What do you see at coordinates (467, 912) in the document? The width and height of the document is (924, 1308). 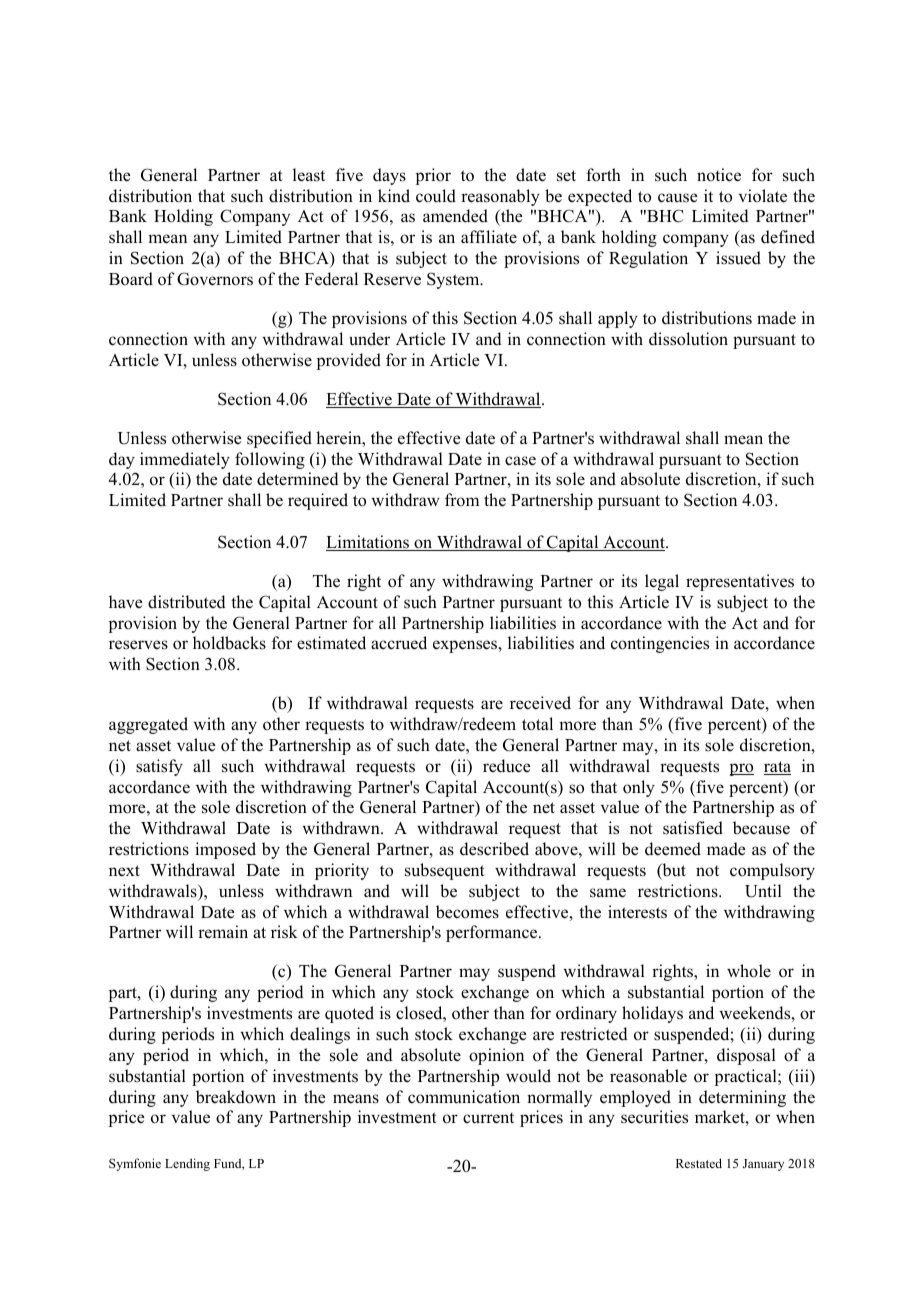 I see `becomes` at bounding box center [467, 912].
